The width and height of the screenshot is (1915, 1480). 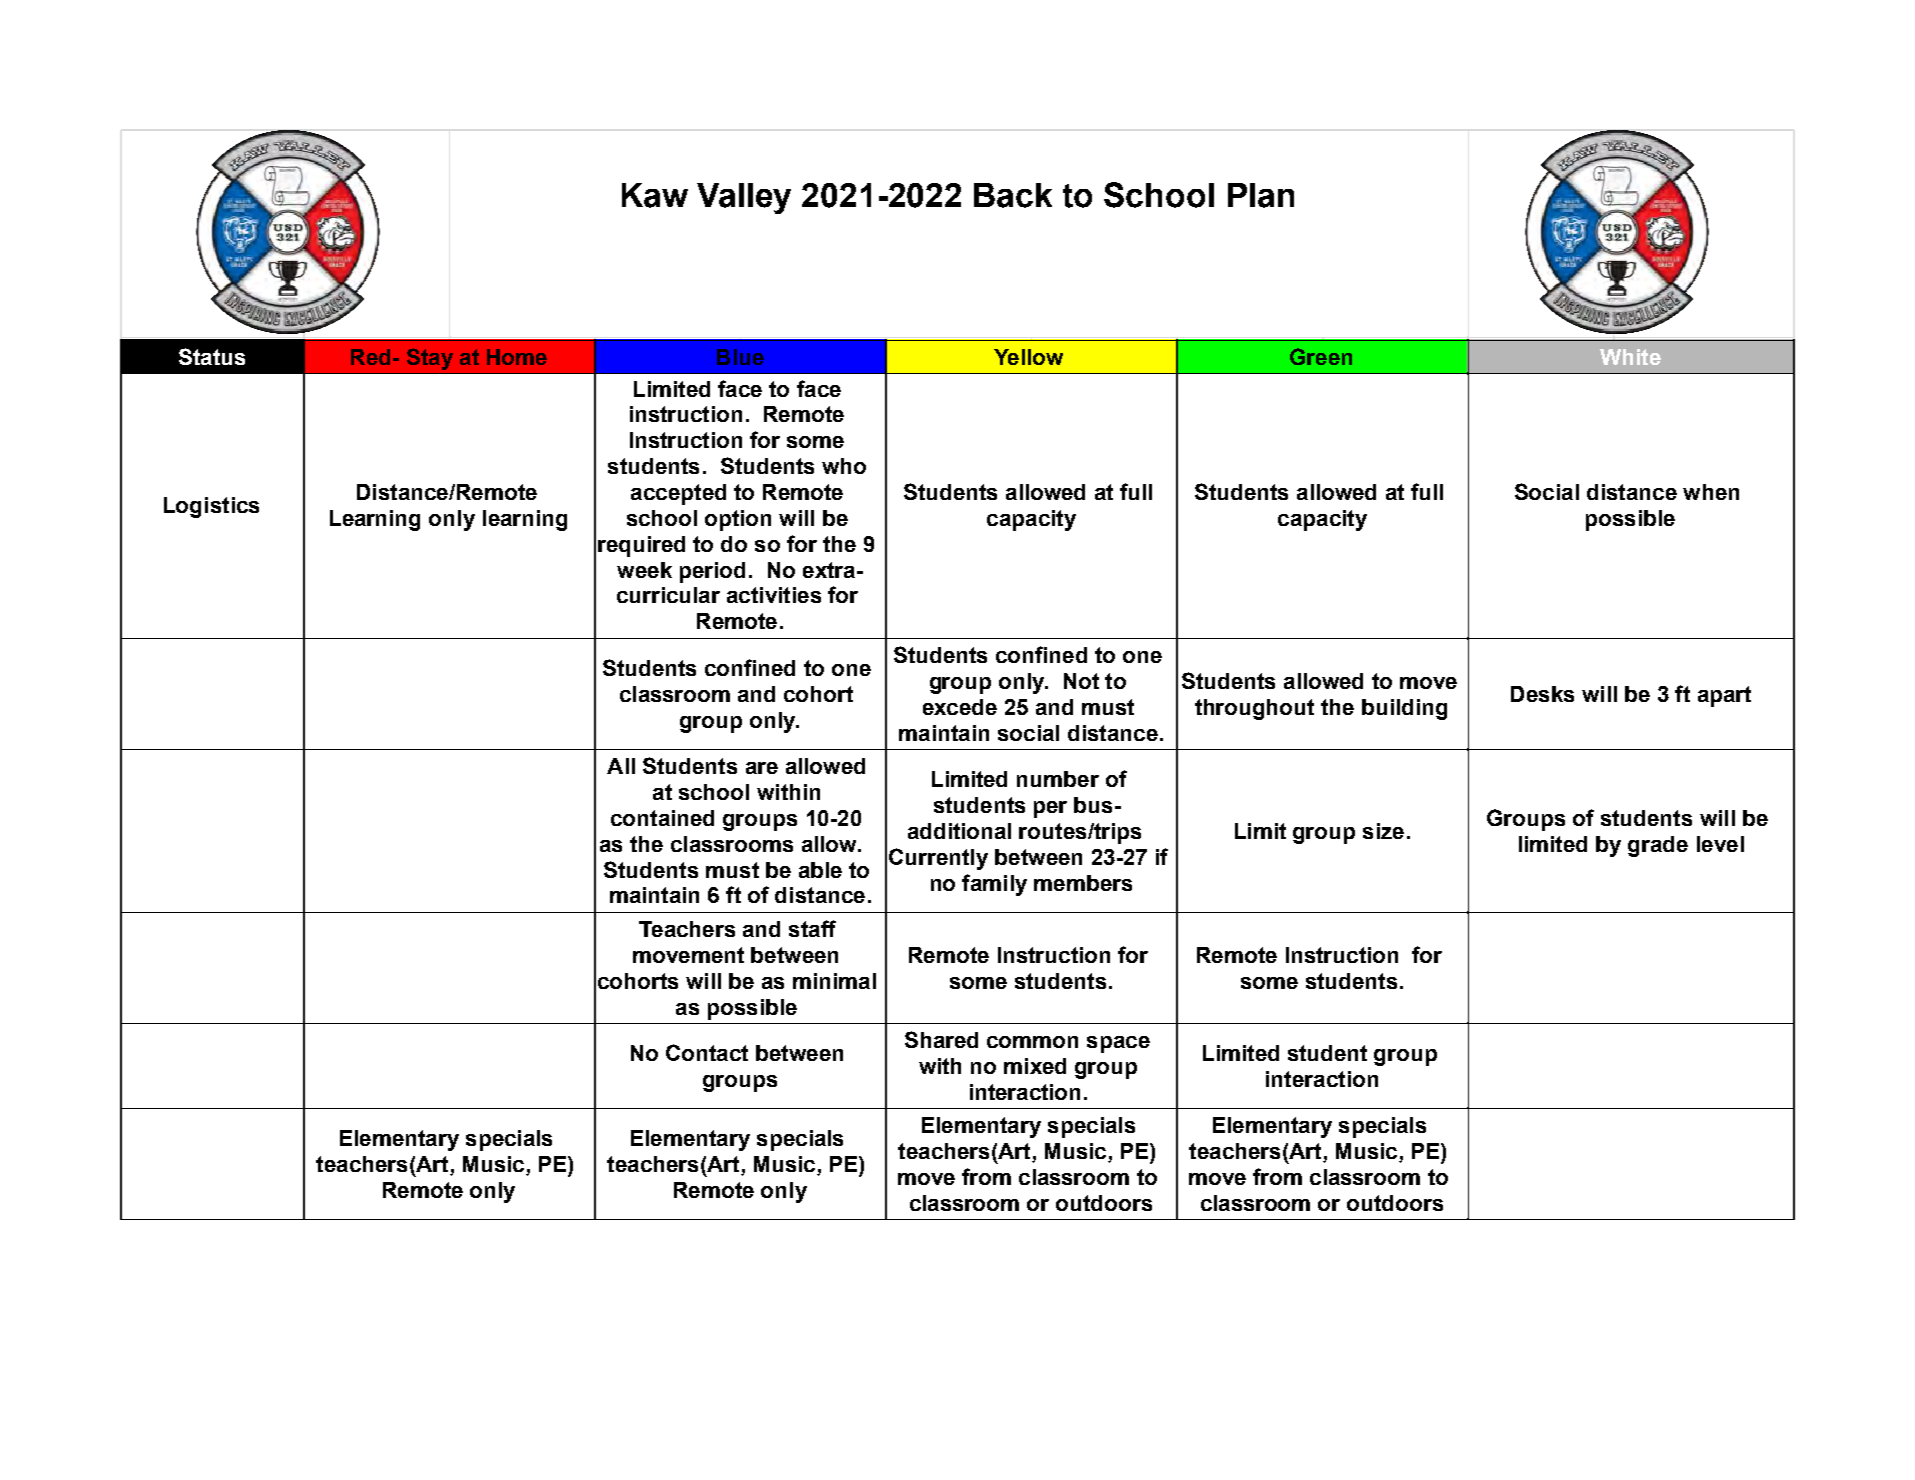 I want to click on Back, so click(x=1013, y=195).
